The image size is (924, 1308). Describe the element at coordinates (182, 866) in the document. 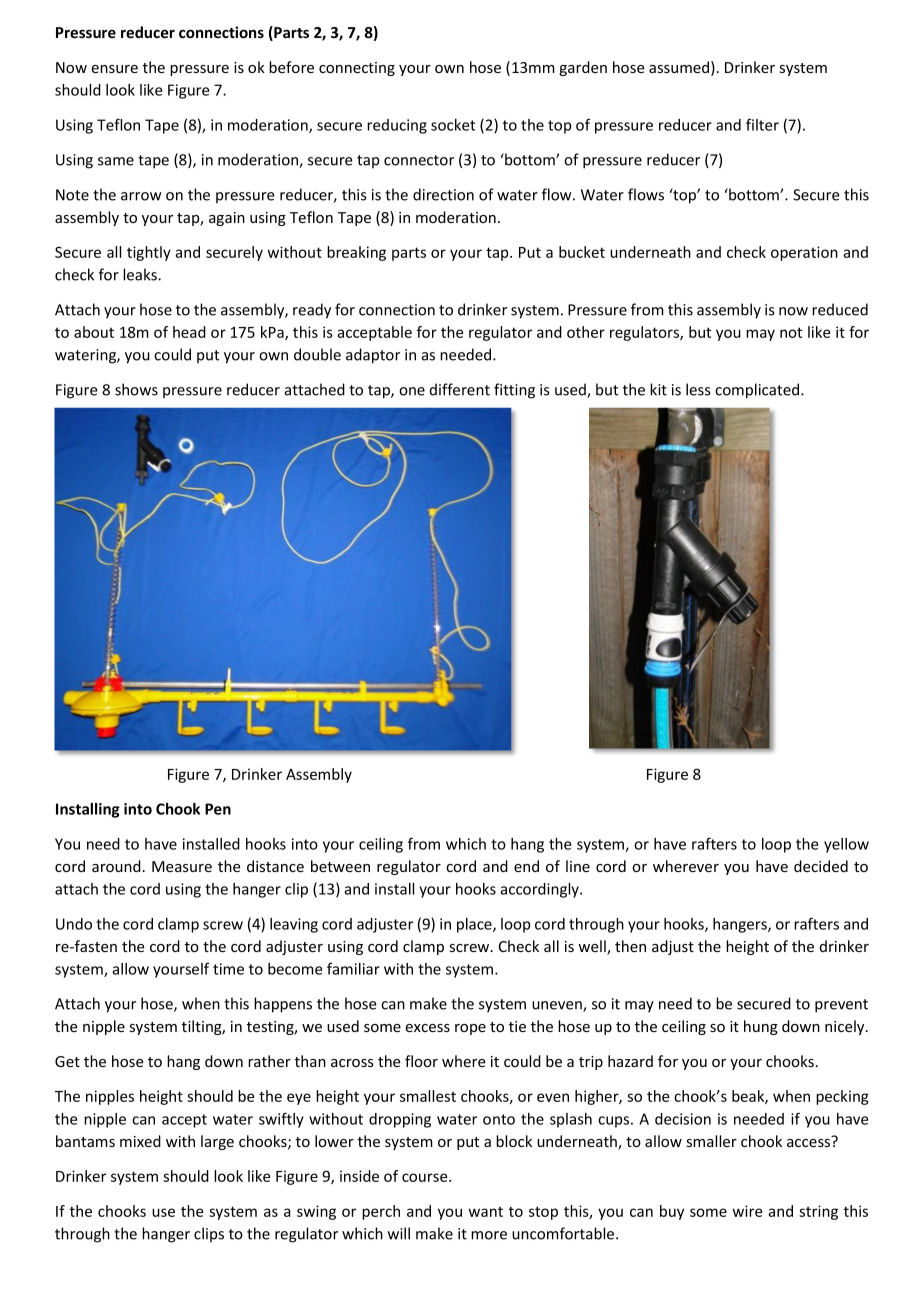

I see `Measure` at that location.
